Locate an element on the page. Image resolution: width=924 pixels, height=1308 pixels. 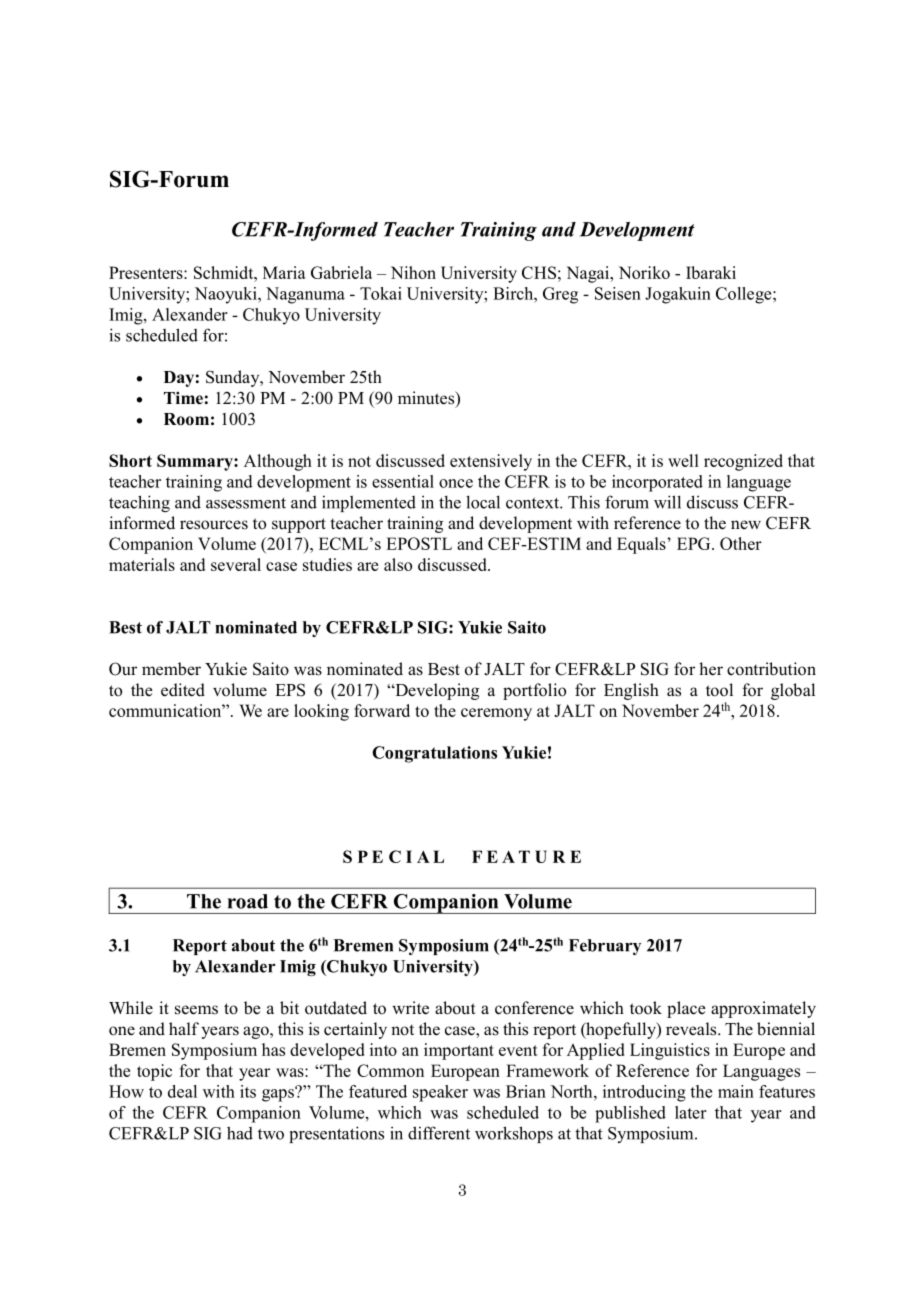
Other is located at coordinates (741, 543).
